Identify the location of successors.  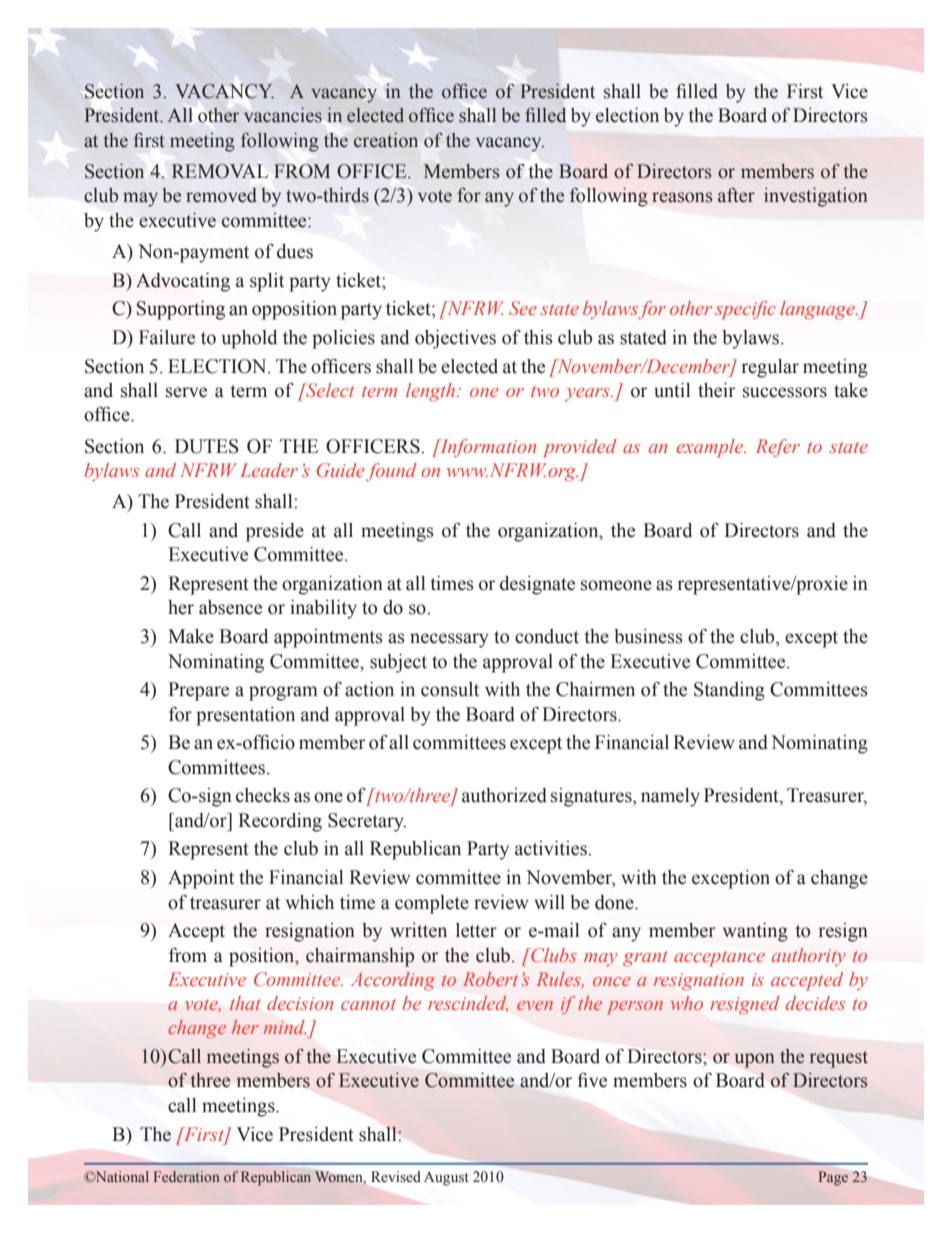
(785, 392).
